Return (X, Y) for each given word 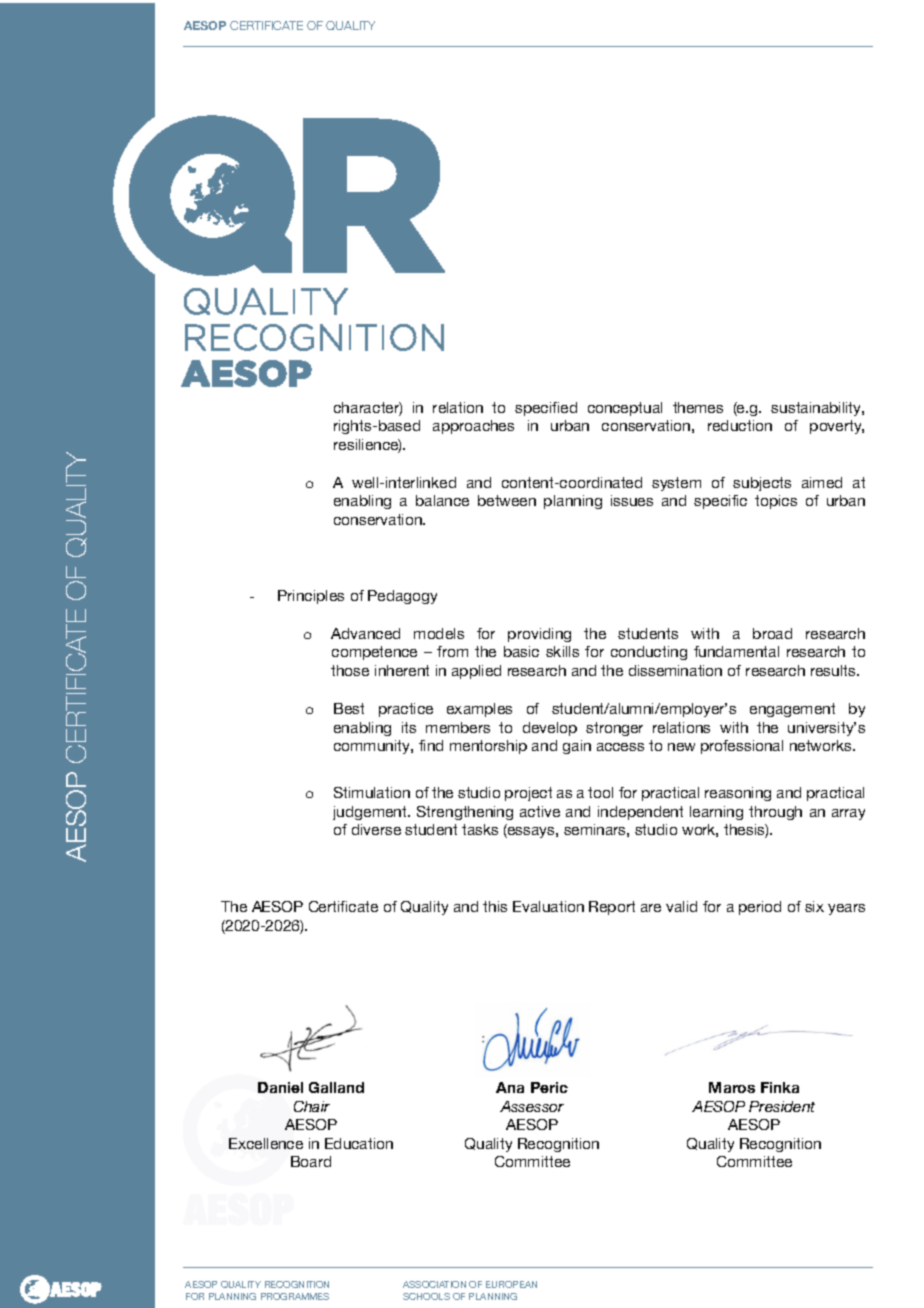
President (782, 1106)
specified (546, 409)
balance (442, 500)
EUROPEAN (511, 1284)
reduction (740, 425)
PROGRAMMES (295, 1296)
